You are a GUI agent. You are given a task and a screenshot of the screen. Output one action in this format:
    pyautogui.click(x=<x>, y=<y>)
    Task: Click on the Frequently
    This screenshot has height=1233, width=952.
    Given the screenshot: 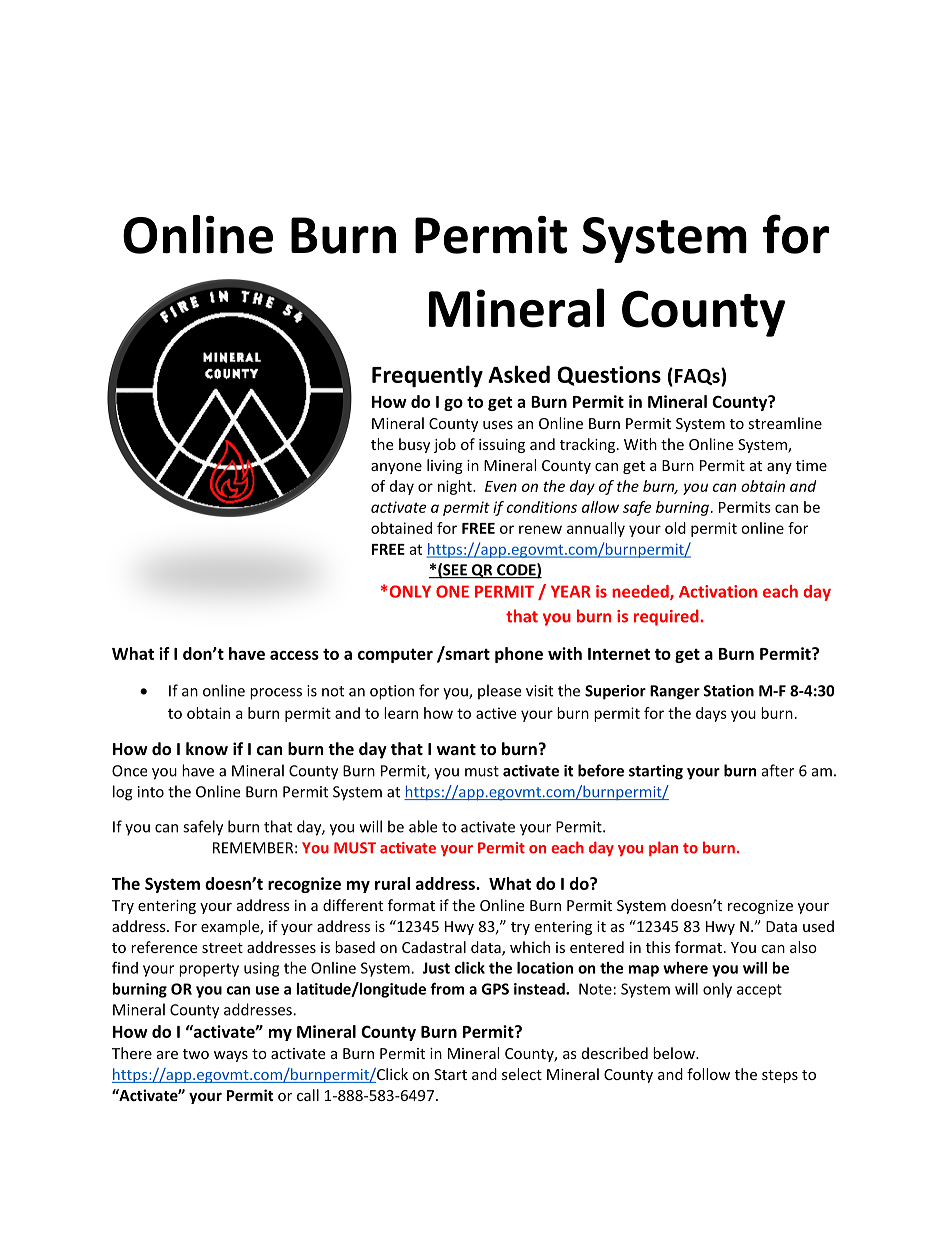 What is the action you would take?
    pyautogui.click(x=427, y=376)
